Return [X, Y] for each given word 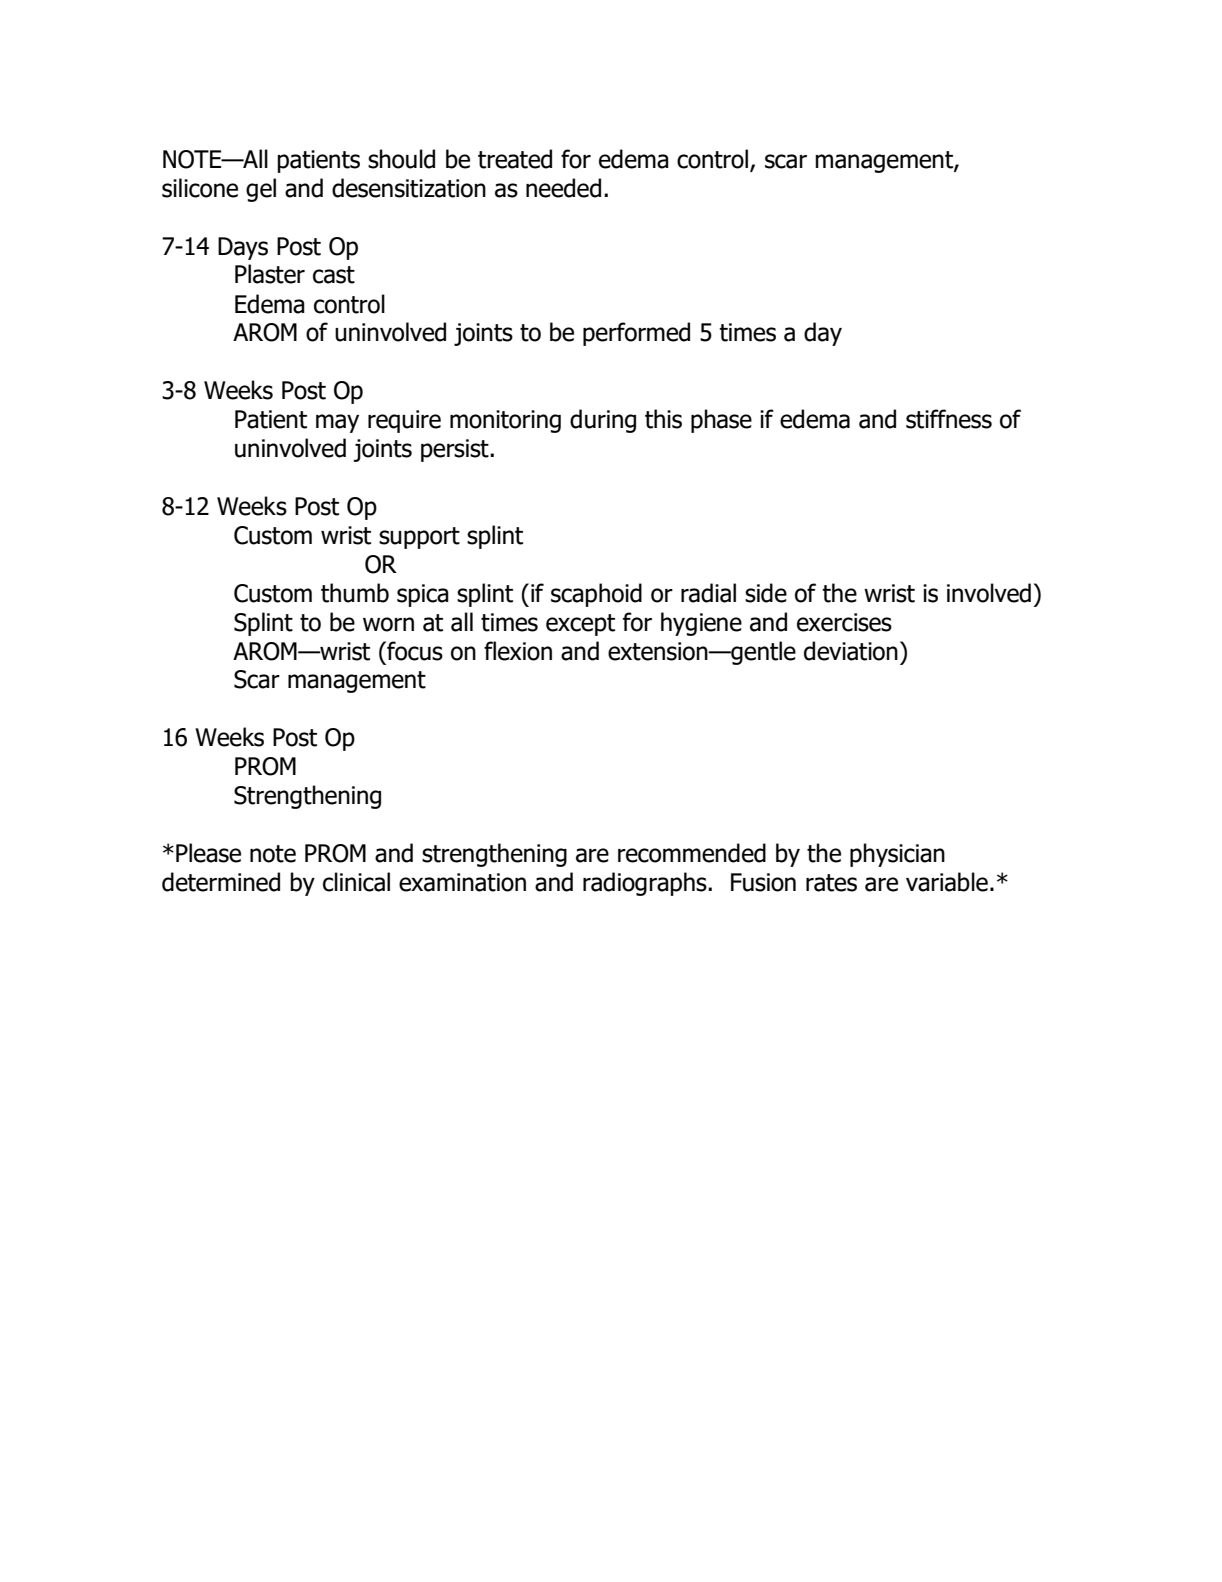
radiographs [646, 884]
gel [261, 190]
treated [515, 159]
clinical [356, 882]
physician [897, 855]
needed [563, 188]
